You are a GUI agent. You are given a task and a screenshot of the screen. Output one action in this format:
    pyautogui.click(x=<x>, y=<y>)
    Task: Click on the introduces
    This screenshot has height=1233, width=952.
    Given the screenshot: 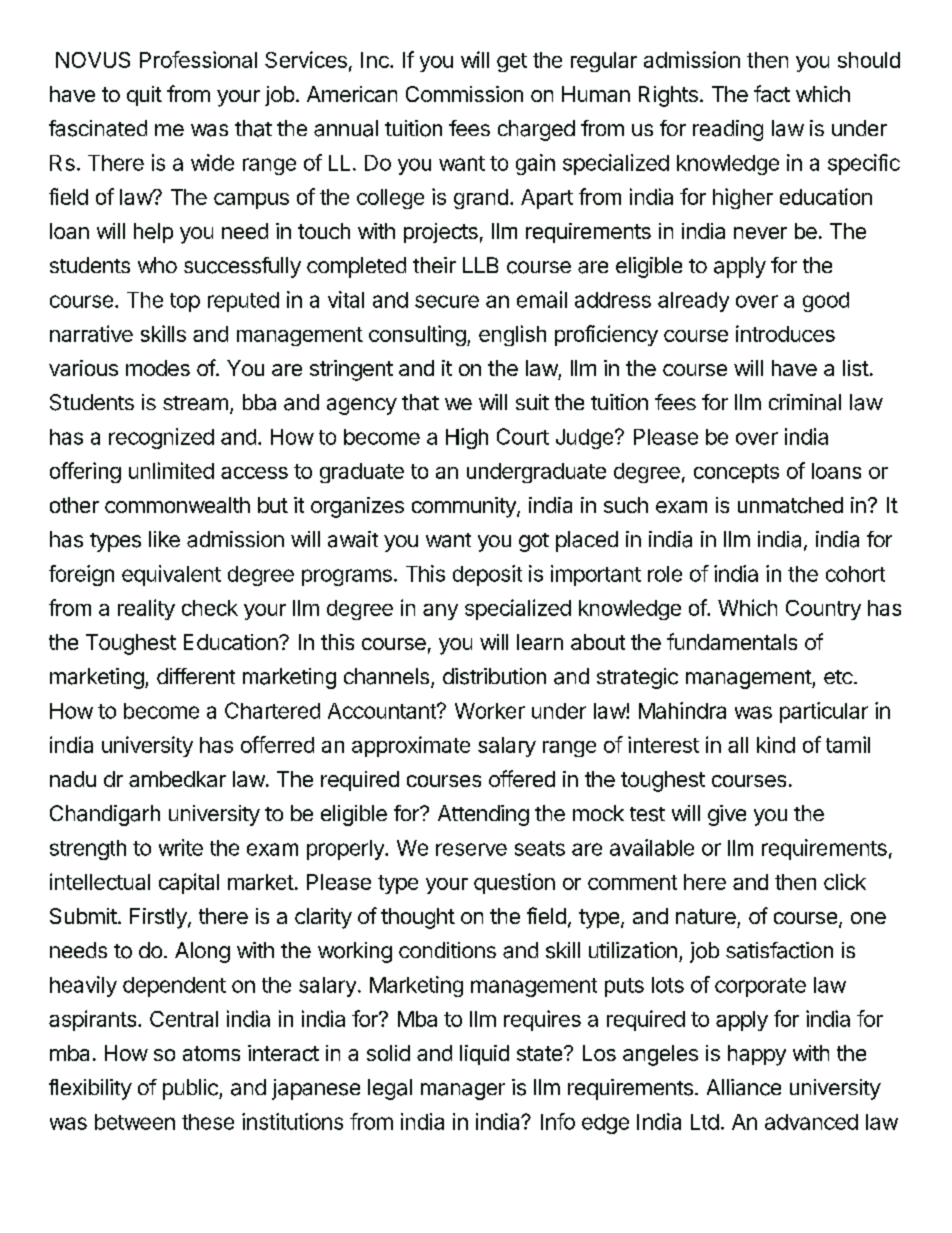 What is the action you would take?
    pyautogui.click(x=785, y=333)
